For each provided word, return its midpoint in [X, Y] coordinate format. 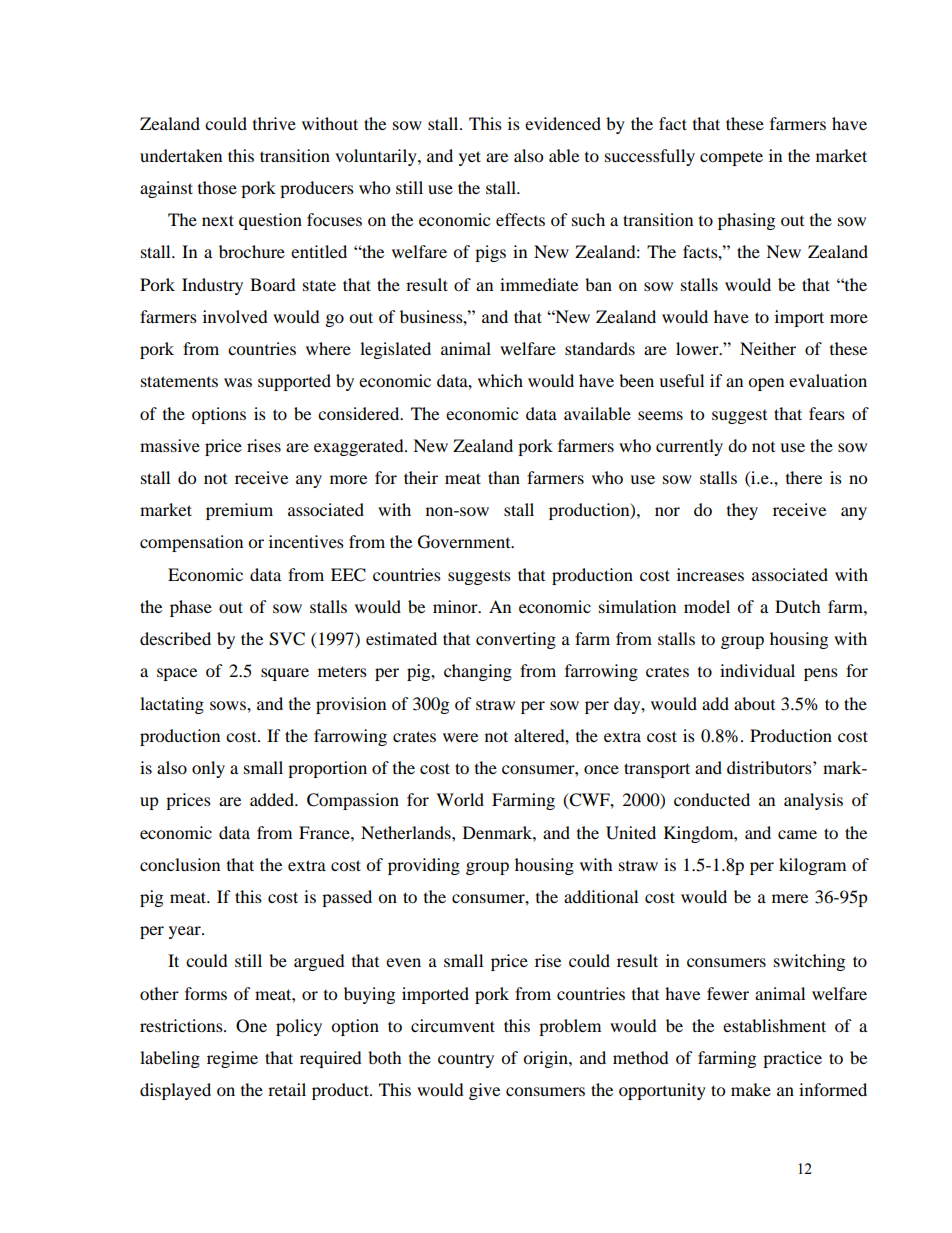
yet [470, 158]
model [707, 606]
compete [731, 158]
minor [456, 606]
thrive [274, 123]
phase [191, 608]
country [466, 1060]
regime [232, 1059]
